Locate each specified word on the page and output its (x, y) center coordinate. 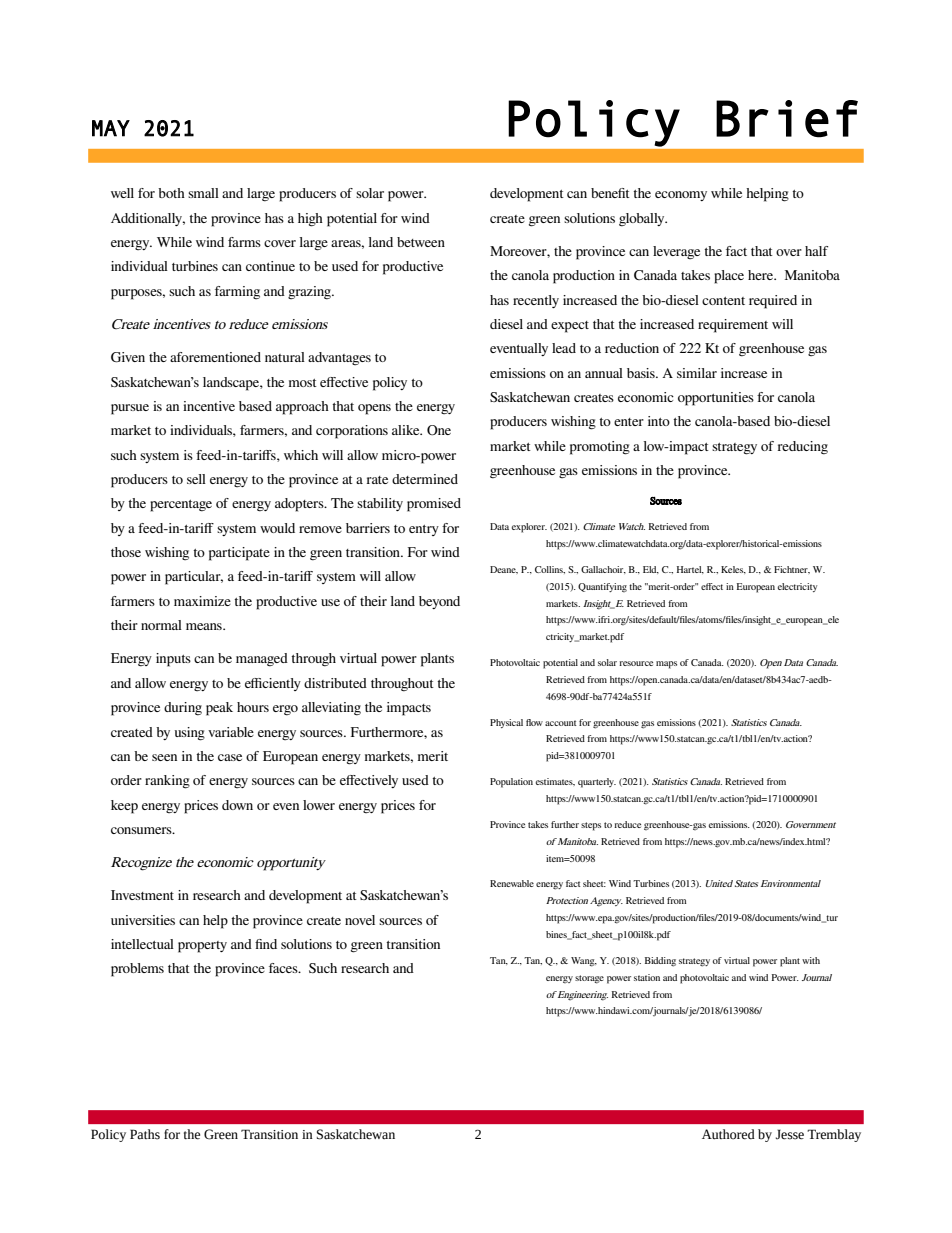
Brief (787, 119)
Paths (145, 1134)
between (421, 242)
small (203, 193)
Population (511, 783)
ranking (167, 782)
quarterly (597, 783)
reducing (803, 448)
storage (589, 979)
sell (196, 479)
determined (425, 479)
